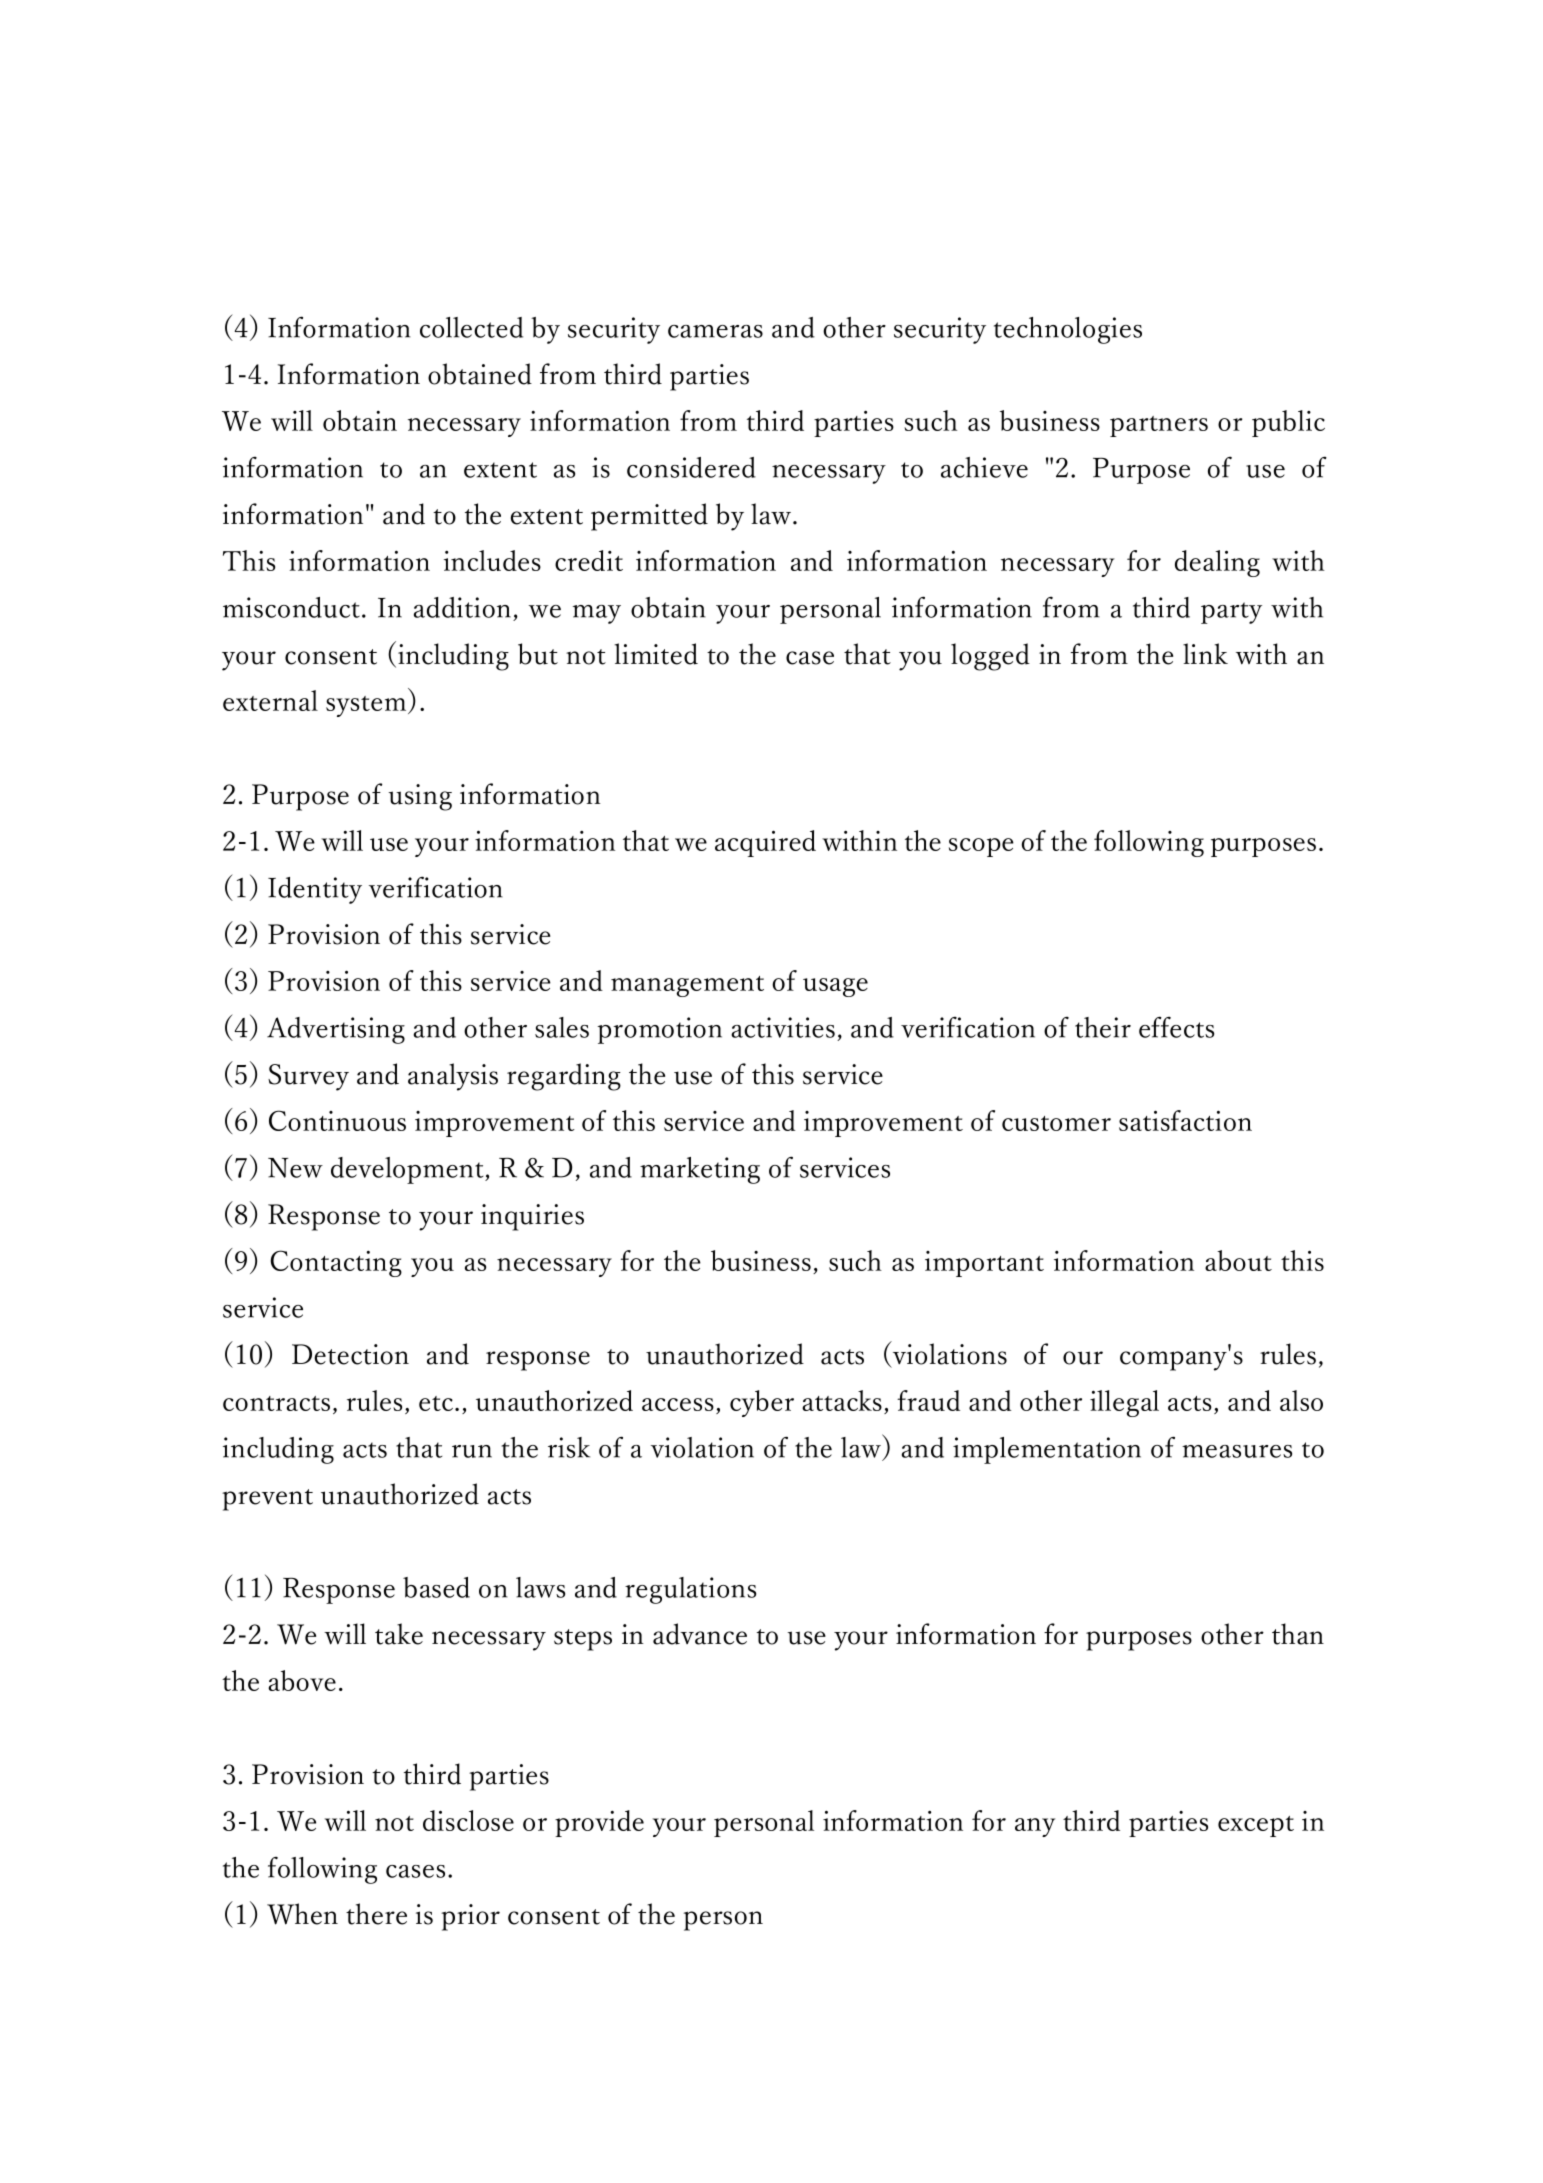  What do you see at coordinates (700, 1170) in the image?
I see `marketing` at bounding box center [700, 1170].
